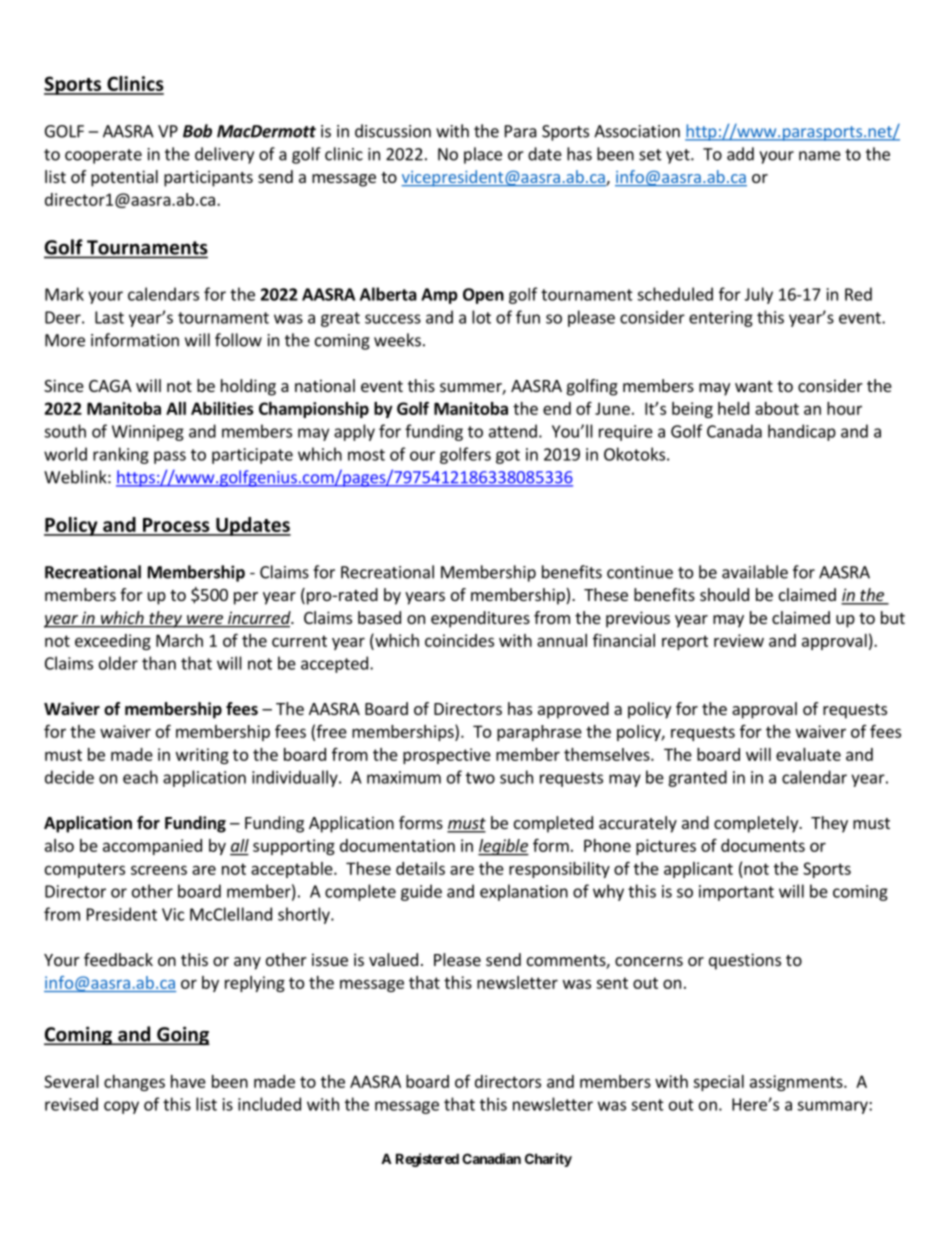 This screenshot has height=1233, width=952. I want to click on explanation, so click(524, 892).
